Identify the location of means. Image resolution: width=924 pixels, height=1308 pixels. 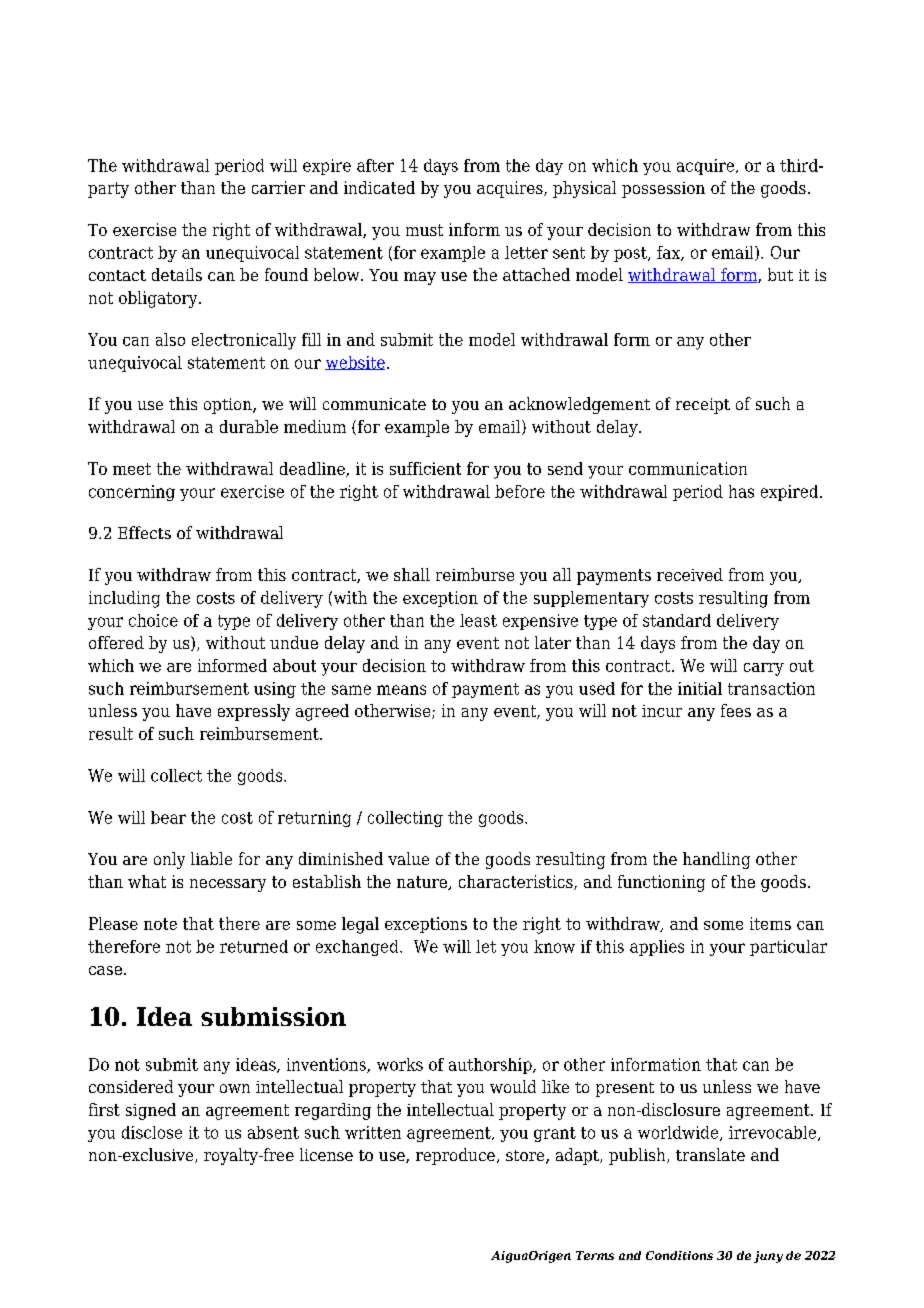
(401, 690).
